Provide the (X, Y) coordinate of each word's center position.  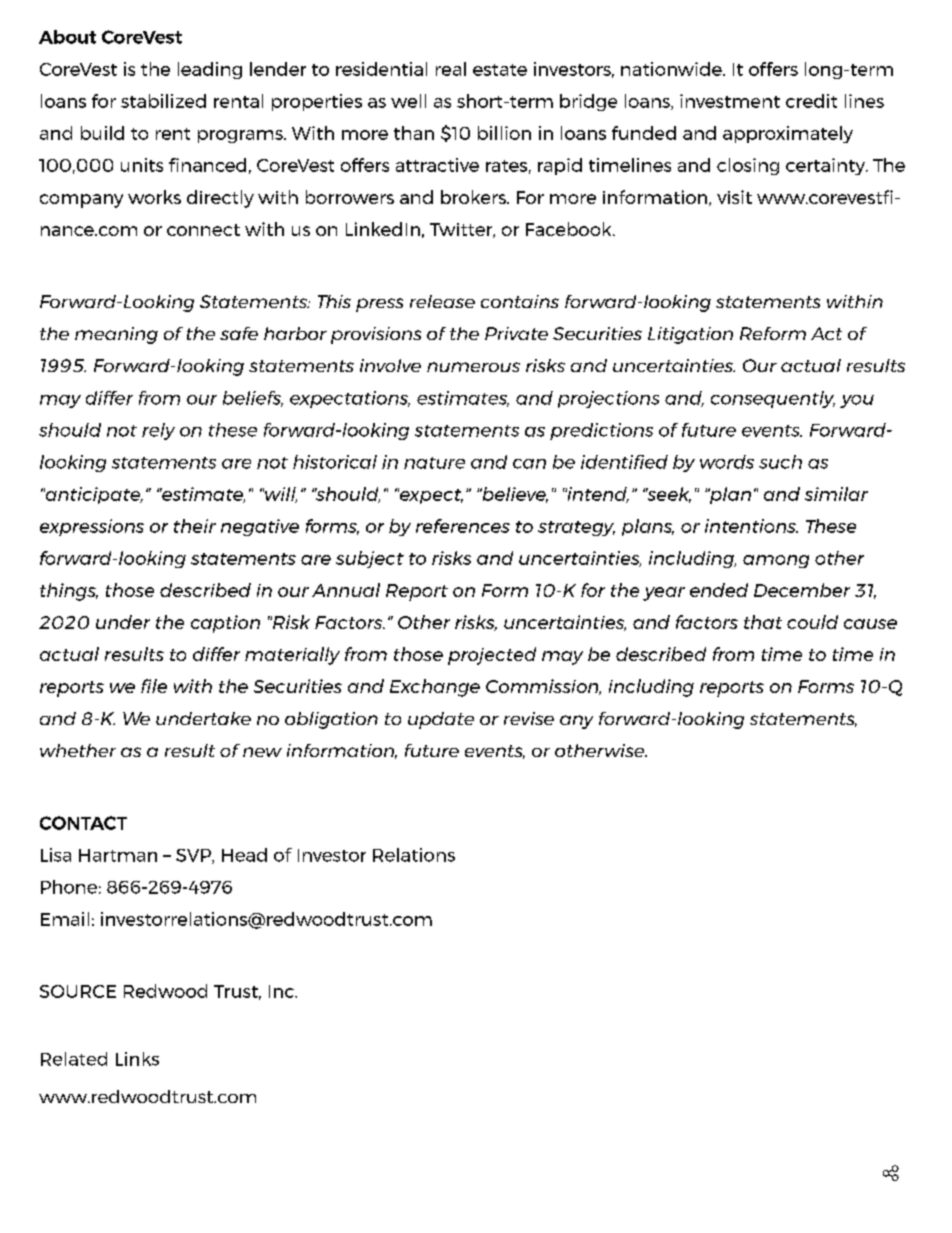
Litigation (690, 335)
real (451, 69)
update (441, 720)
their (195, 526)
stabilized (163, 101)
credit (811, 101)
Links (137, 1059)
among (776, 561)
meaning (116, 335)
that (763, 622)
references (463, 526)
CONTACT (83, 823)
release (442, 301)
